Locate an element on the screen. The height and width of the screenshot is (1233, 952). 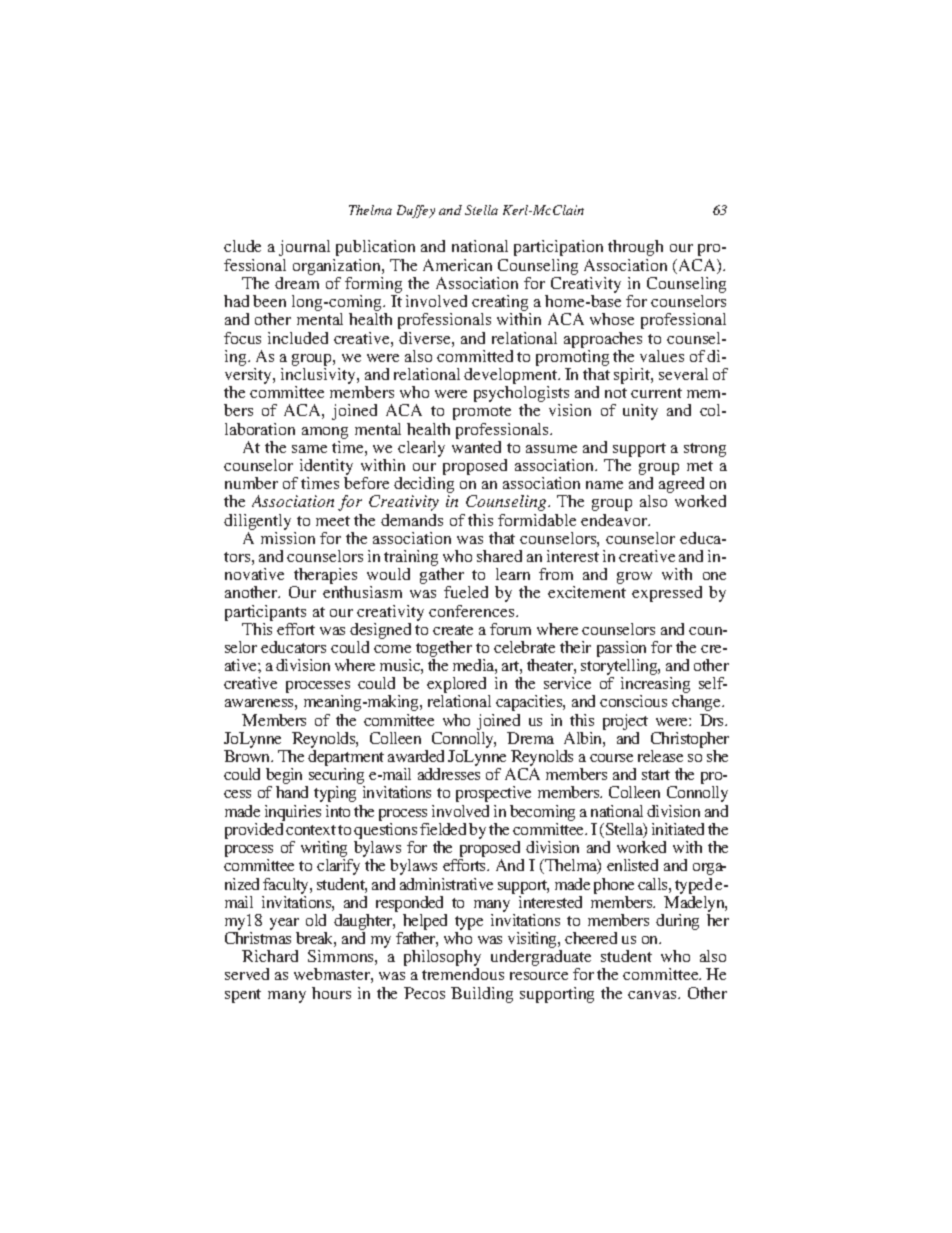
American is located at coordinates (457, 265).
